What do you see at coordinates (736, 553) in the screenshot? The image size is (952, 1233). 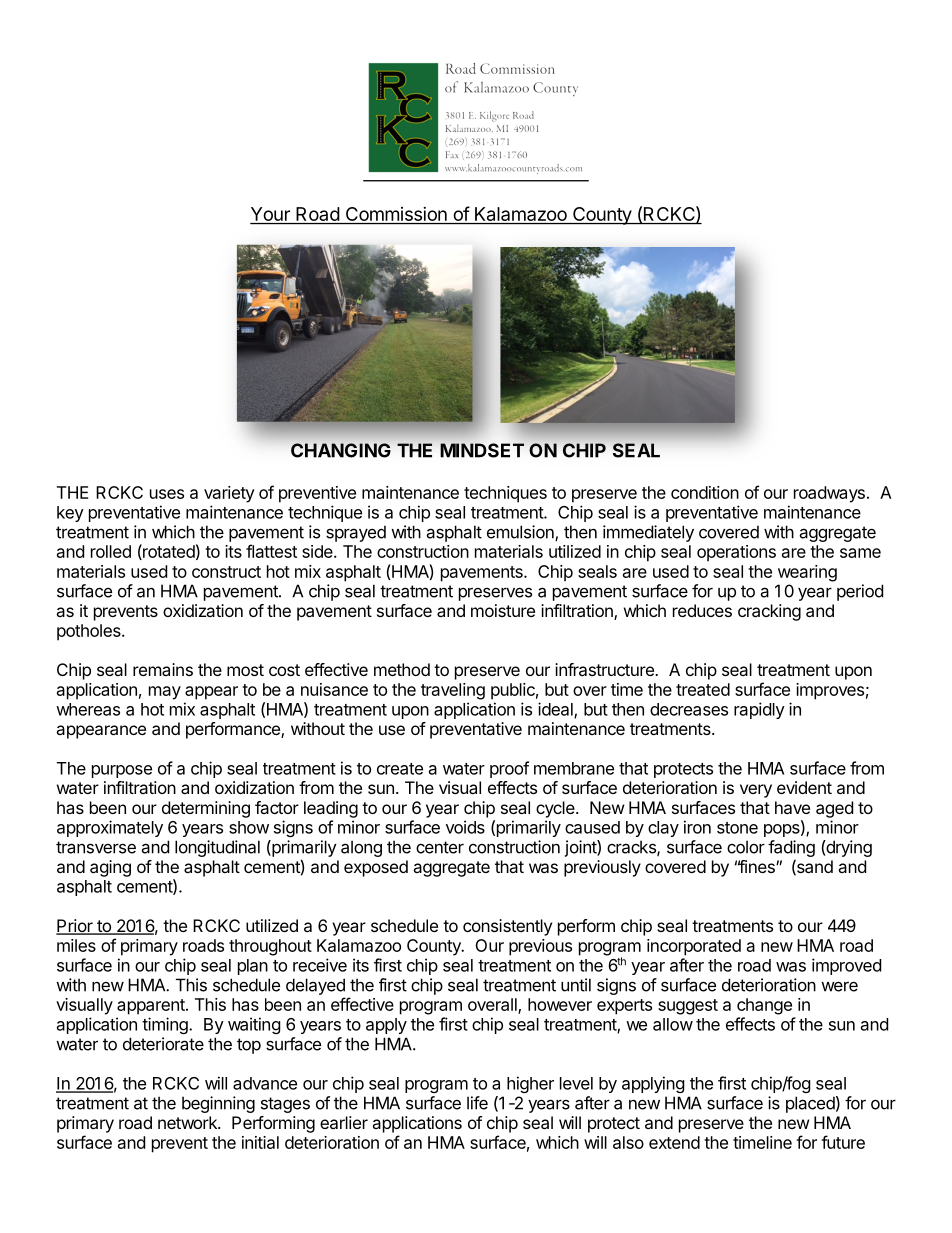 I see `operations` at bounding box center [736, 553].
